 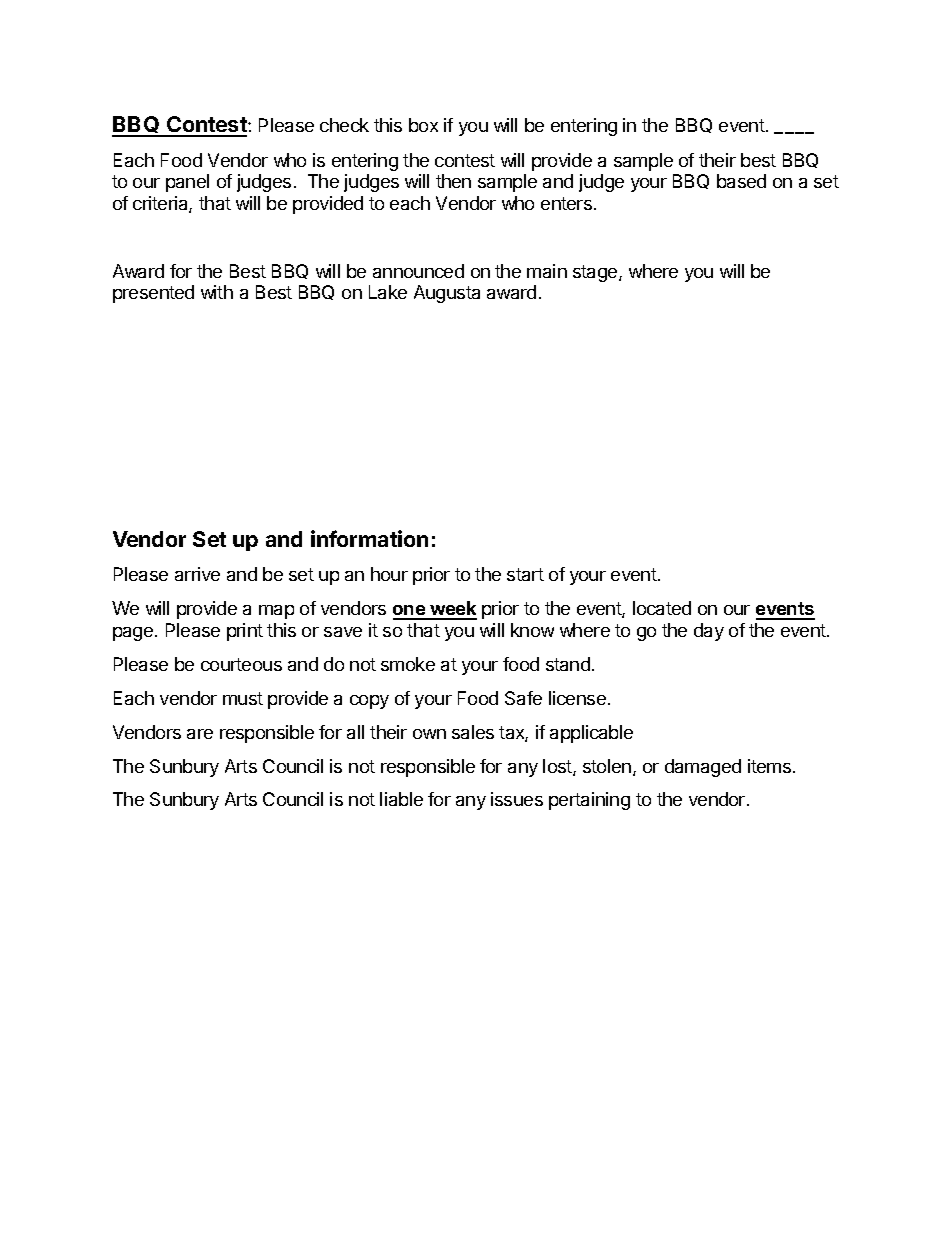 I want to click on with, so click(x=217, y=292).
